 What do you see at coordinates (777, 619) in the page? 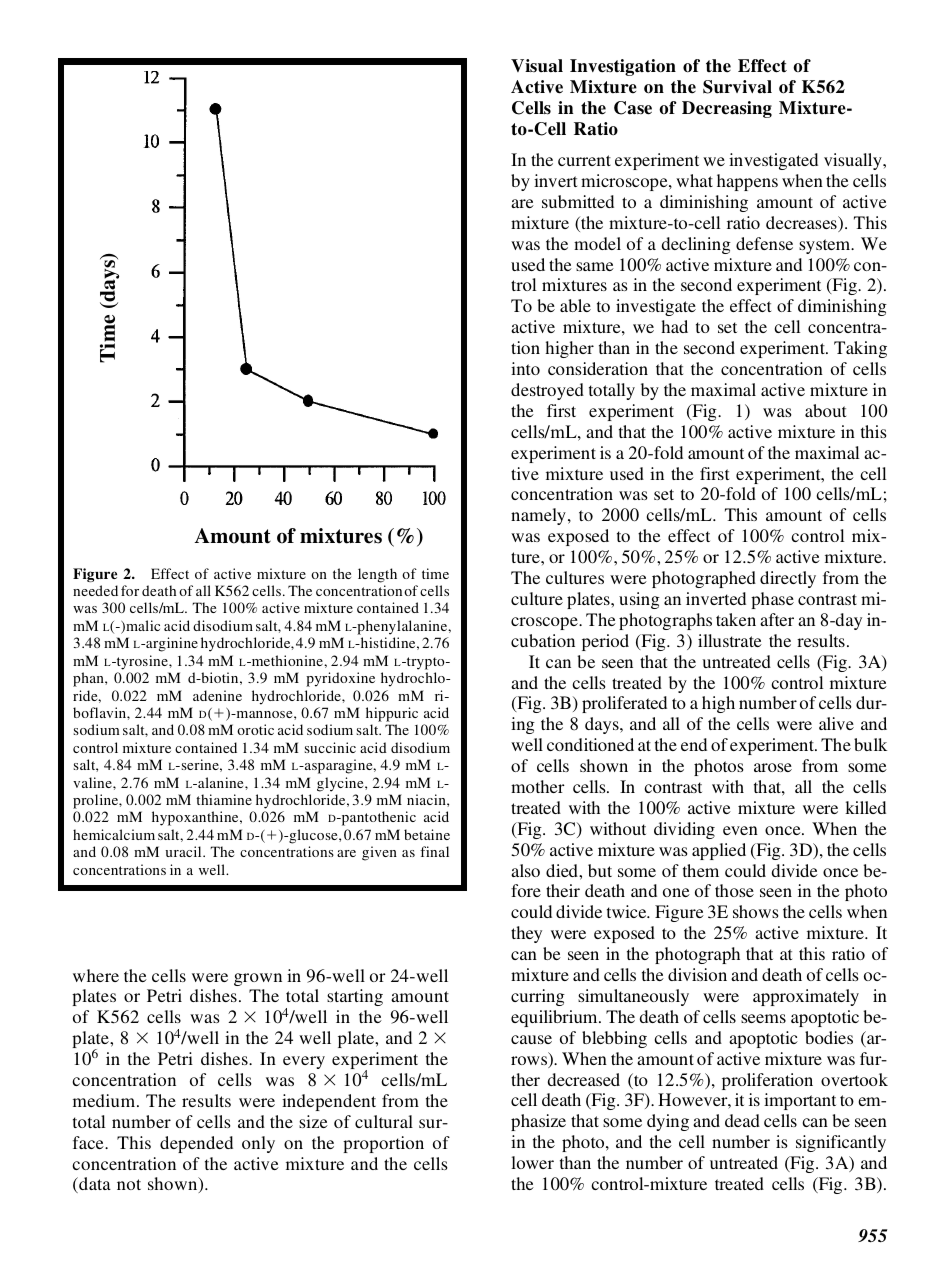
I see `after` at bounding box center [777, 619].
